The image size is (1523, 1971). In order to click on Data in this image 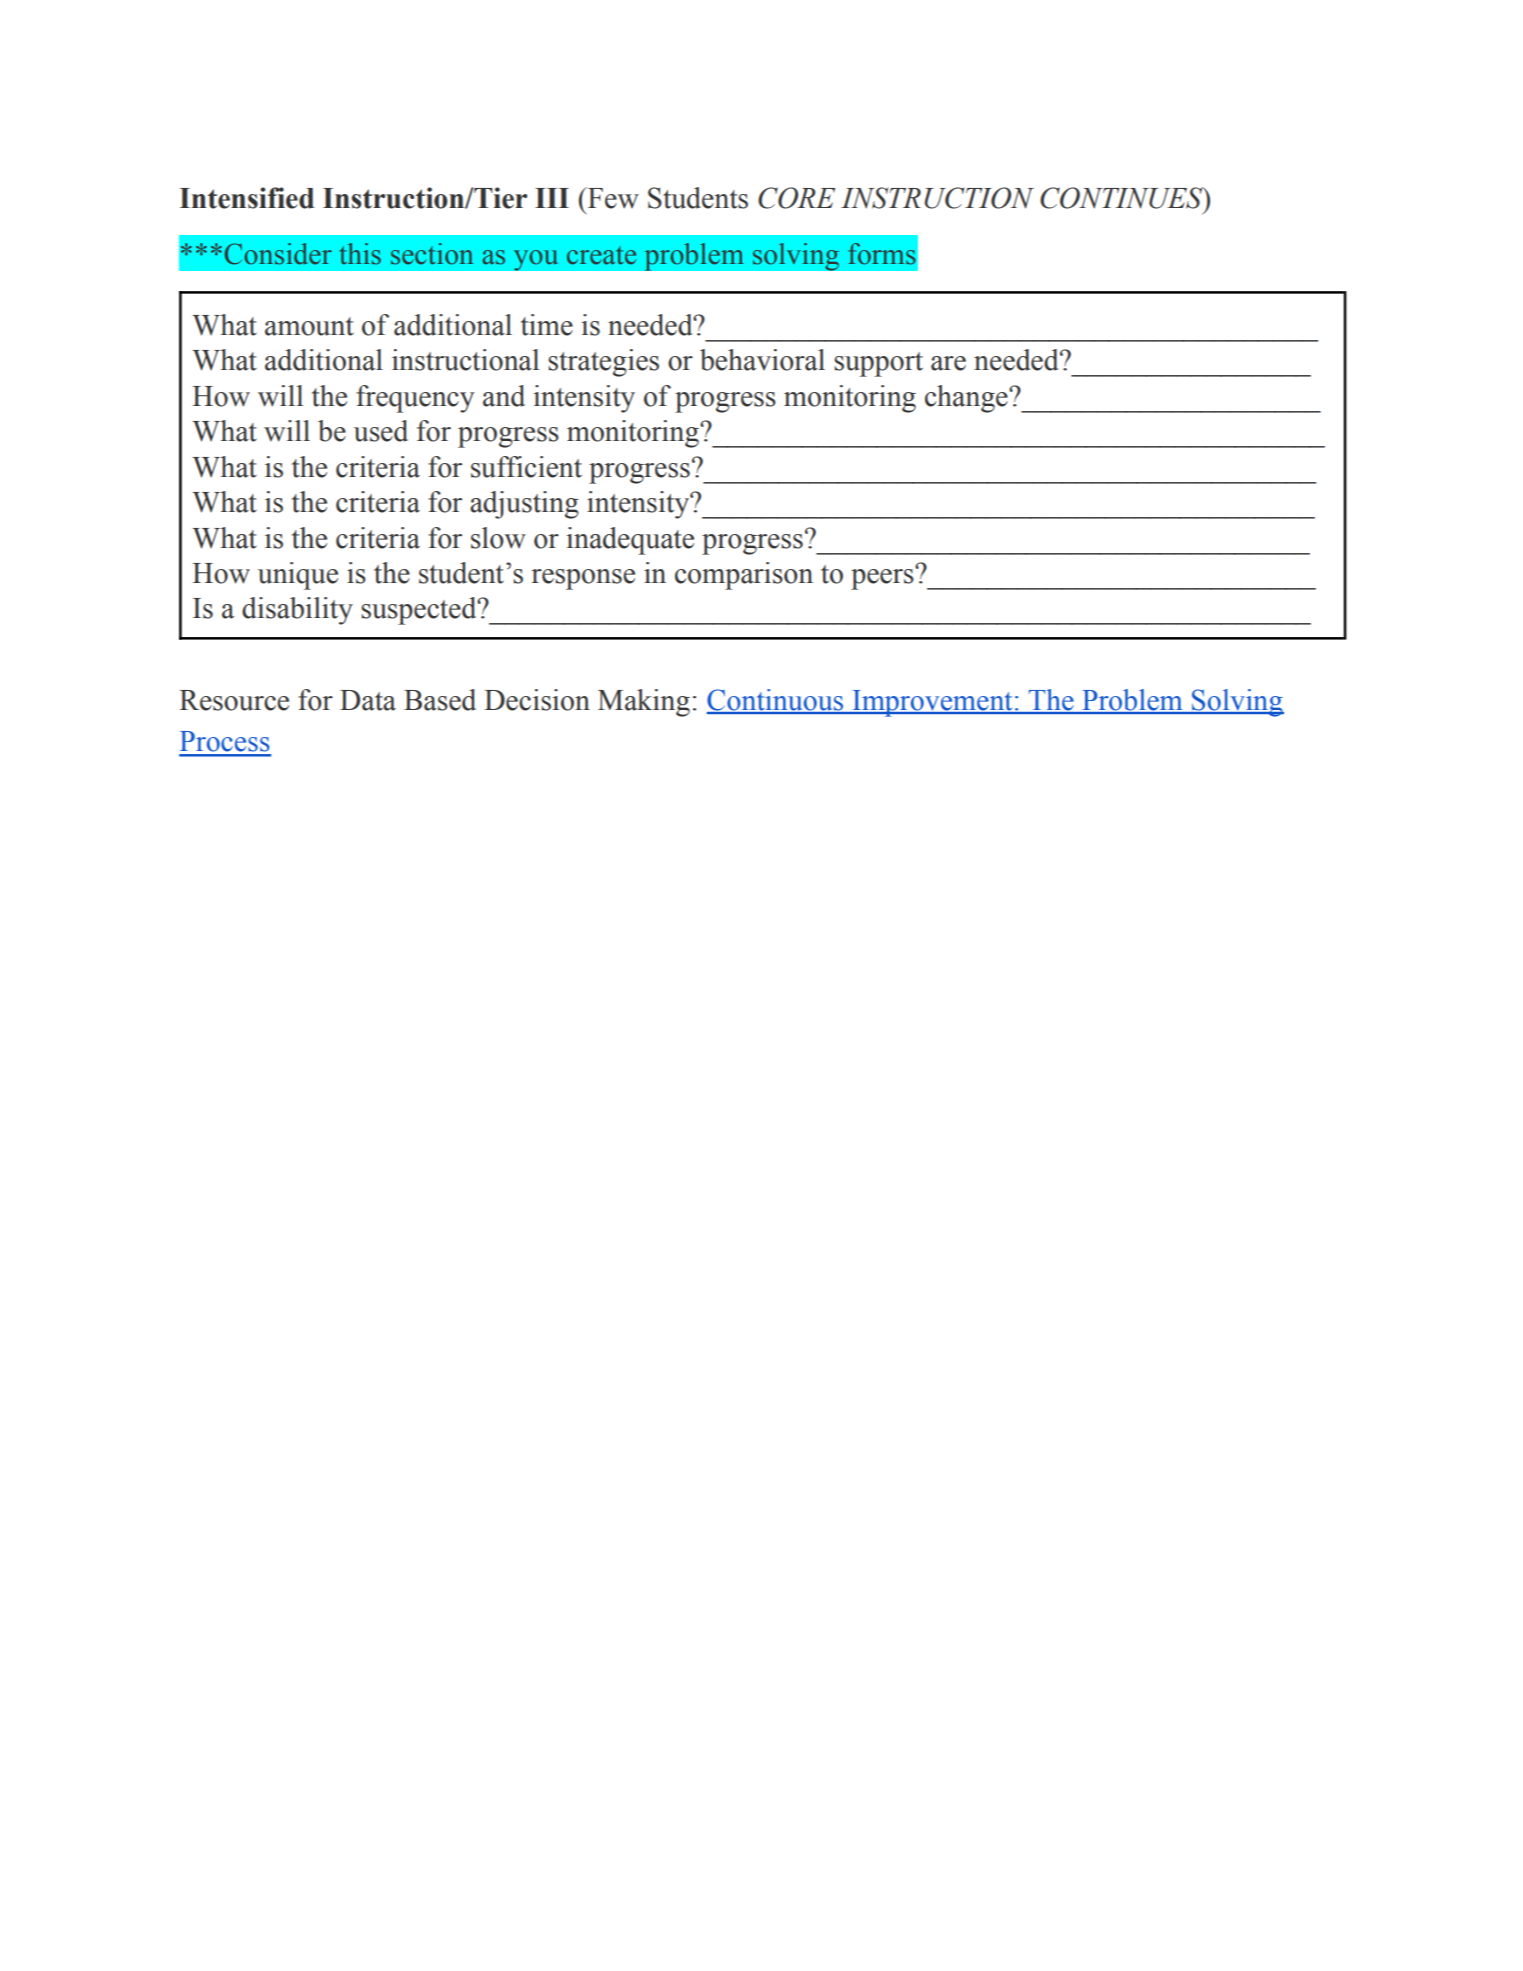, I will do `click(368, 700)`.
